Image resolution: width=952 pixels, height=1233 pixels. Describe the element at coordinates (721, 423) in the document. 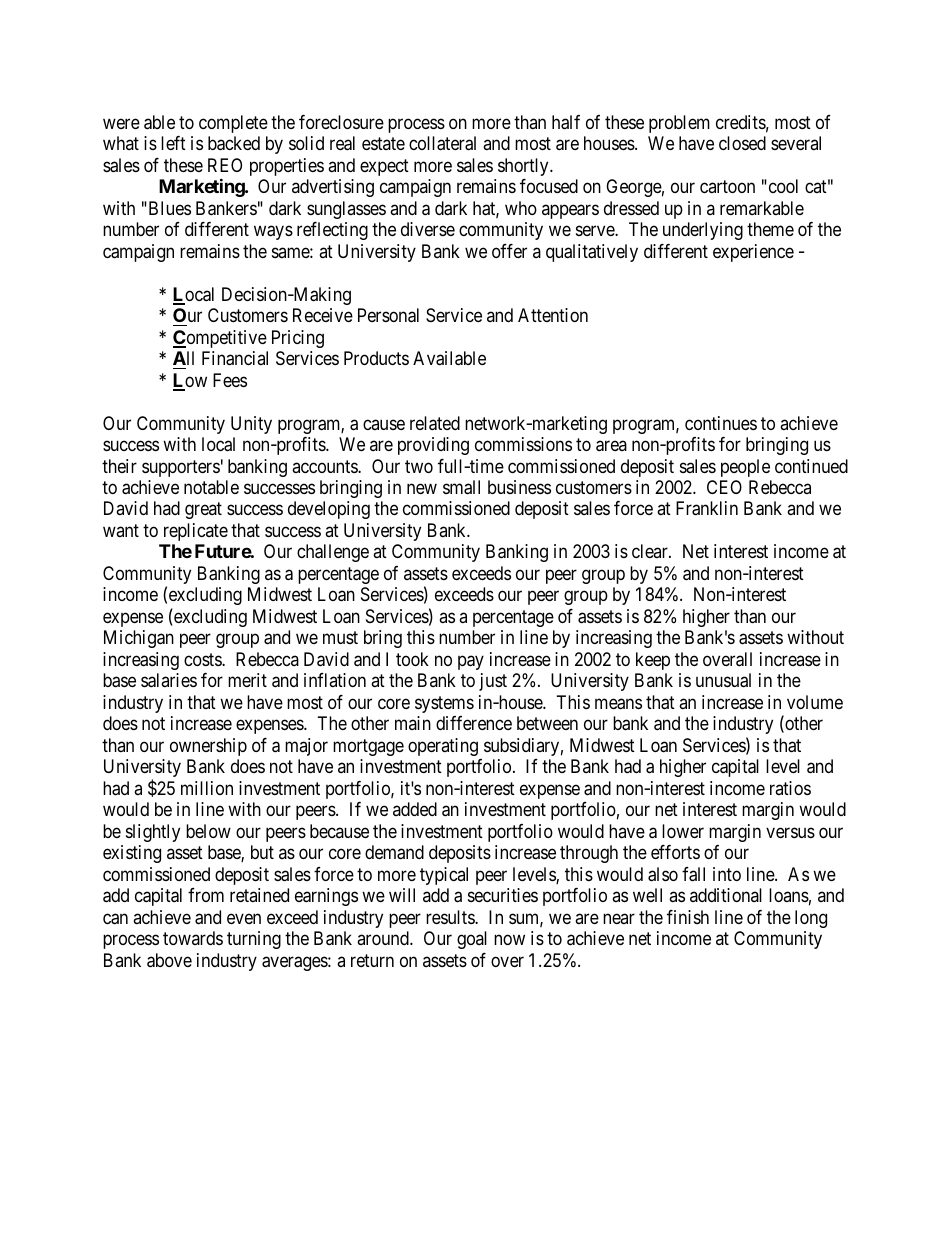

I see `continues` at that location.
